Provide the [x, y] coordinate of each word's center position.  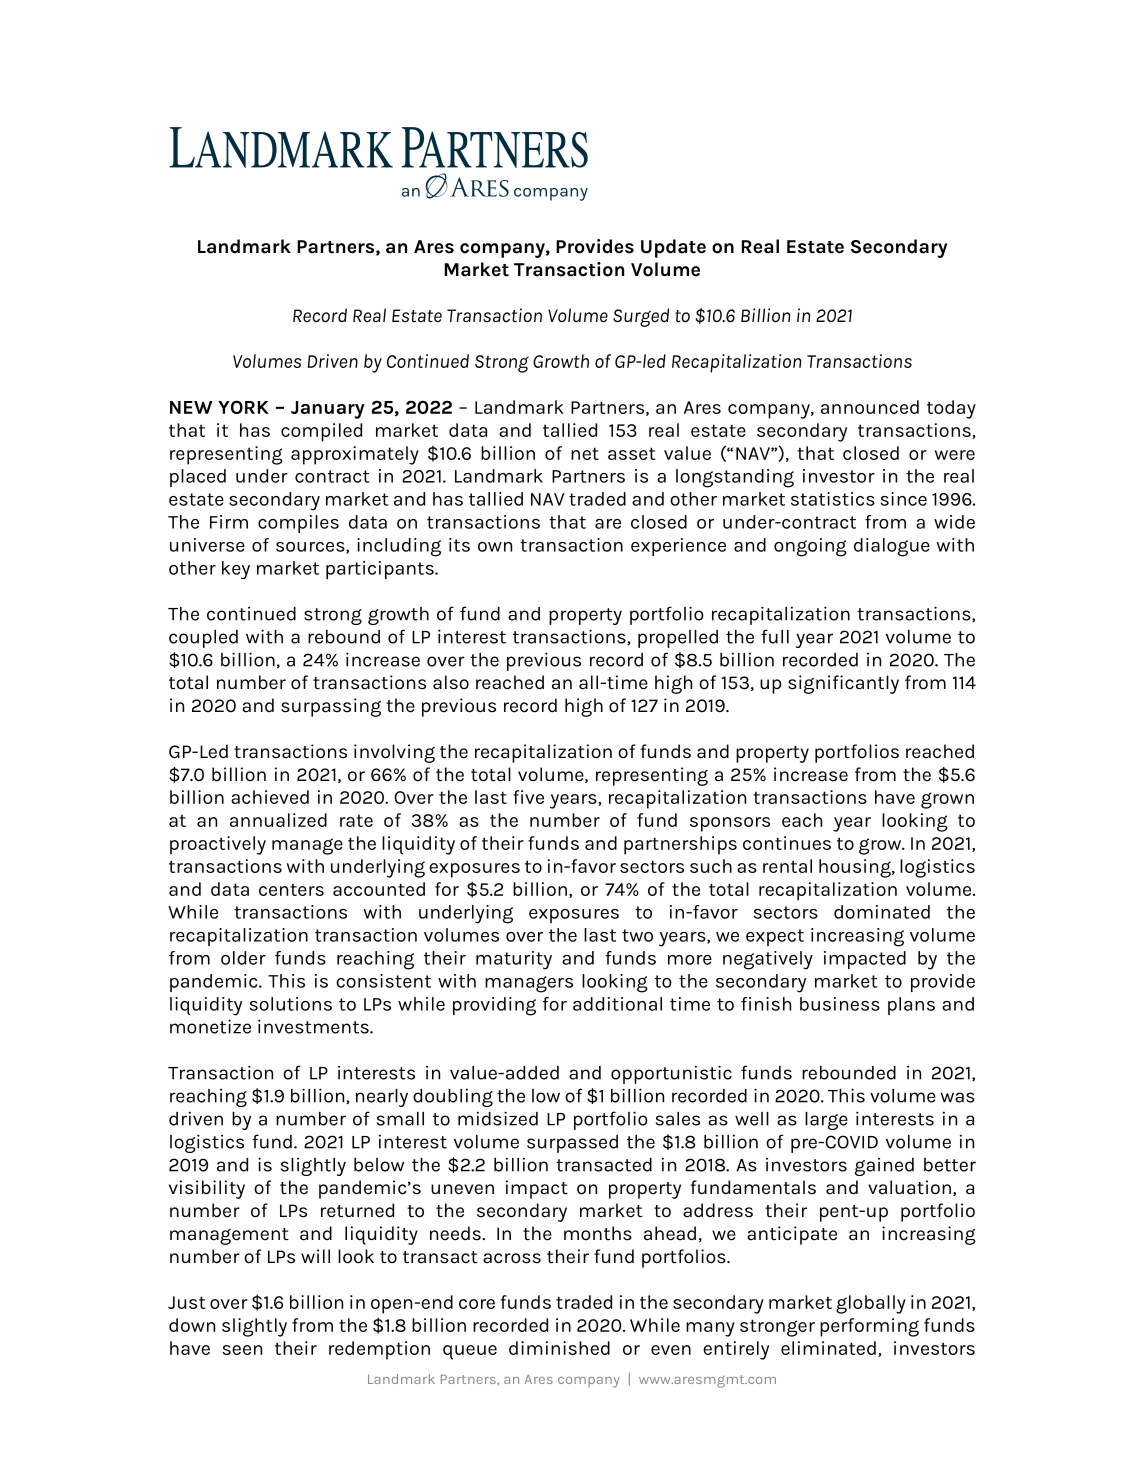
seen [242, 1350]
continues [787, 843]
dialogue [892, 547]
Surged [641, 317]
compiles [298, 524]
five [528, 797]
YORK [243, 407]
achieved [270, 797]
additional [617, 1004]
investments [314, 1026]
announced [870, 407]
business [840, 1004]
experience [678, 547]
